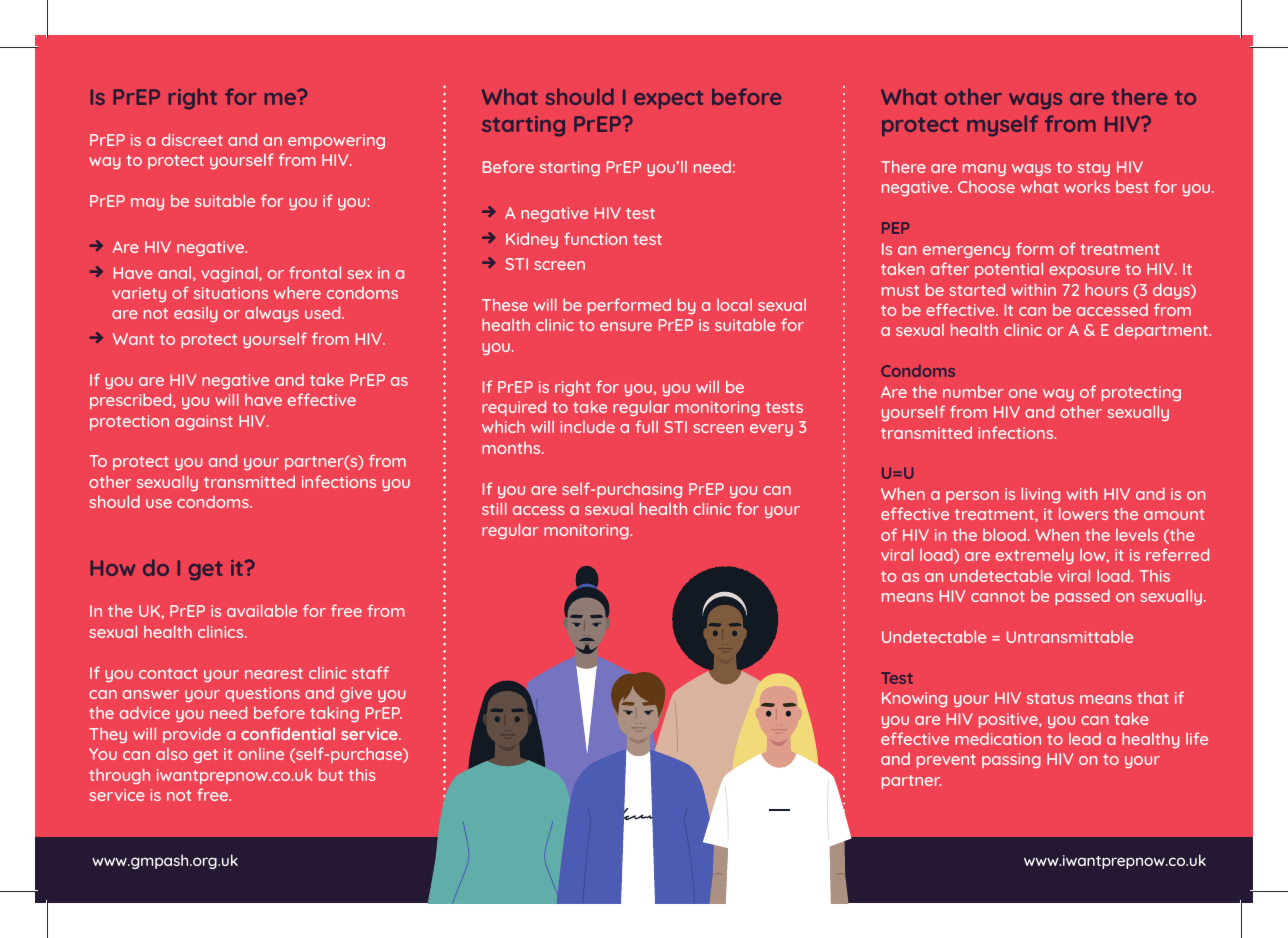  Describe the element at coordinates (261, 754) in the screenshot. I see `online` at that location.
